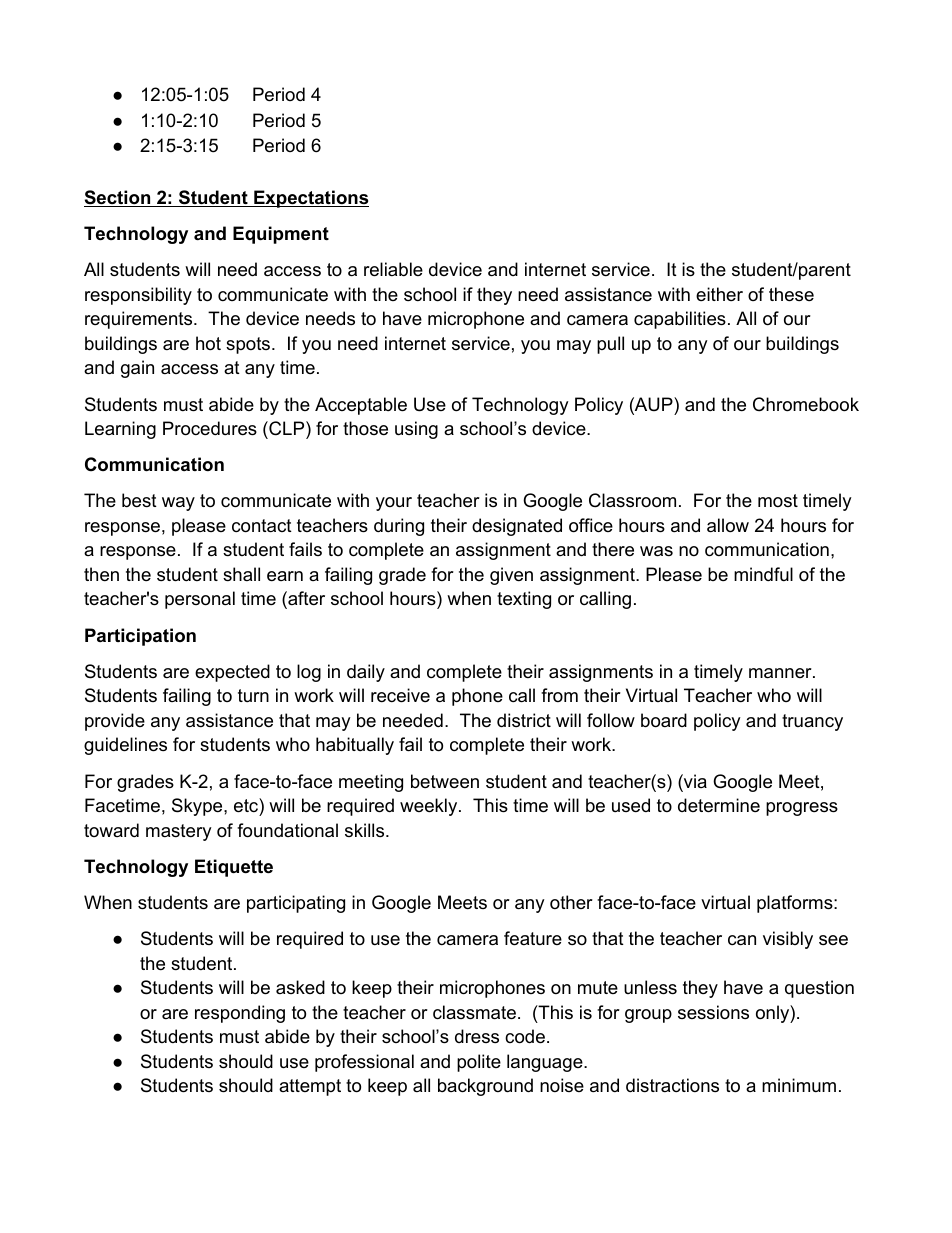  What do you see at coordinates (240, 1014) in the screenshot?
I see `responding` at bounding box center [240, 1014].
